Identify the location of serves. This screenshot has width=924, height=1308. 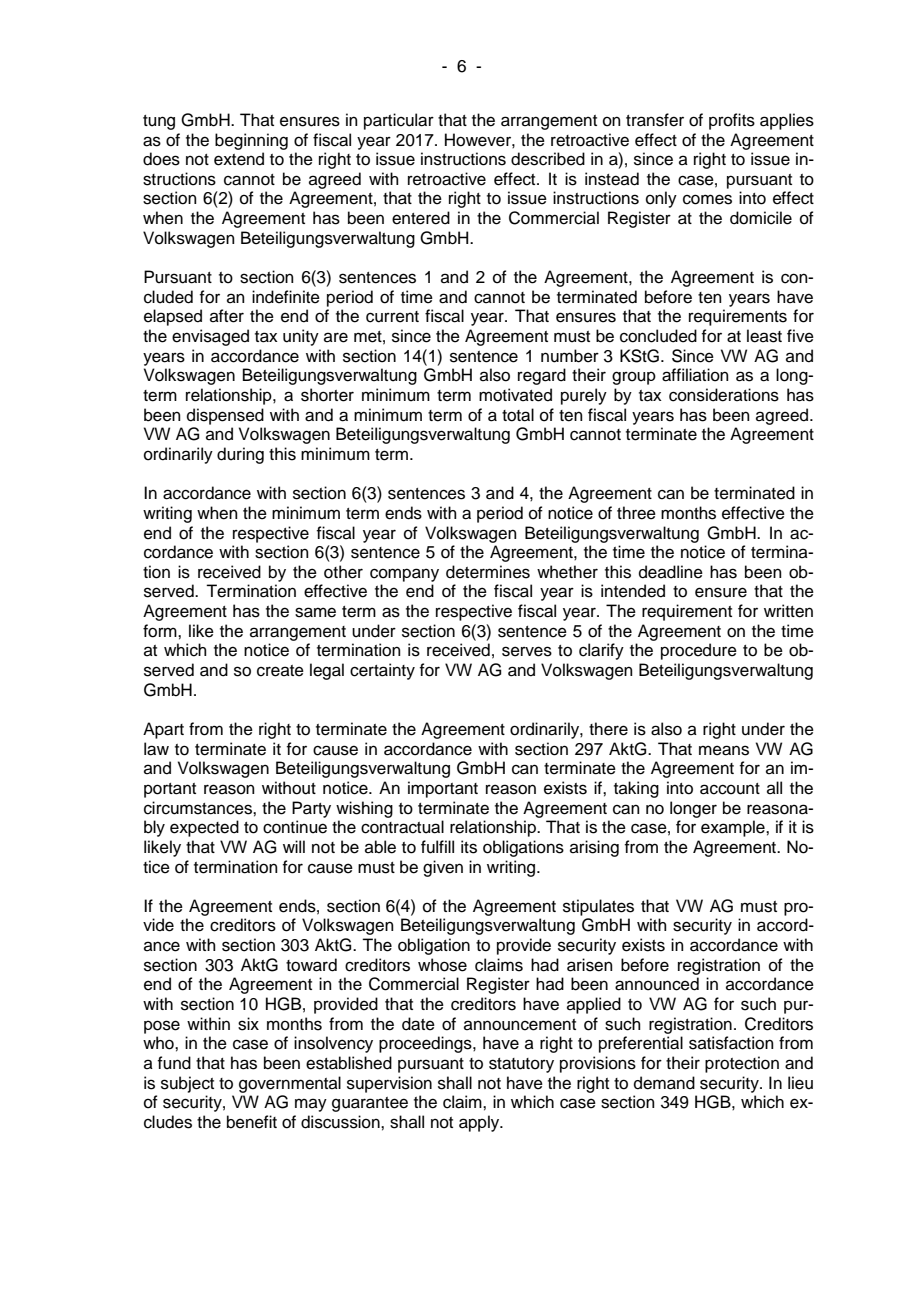
(527, 651).
